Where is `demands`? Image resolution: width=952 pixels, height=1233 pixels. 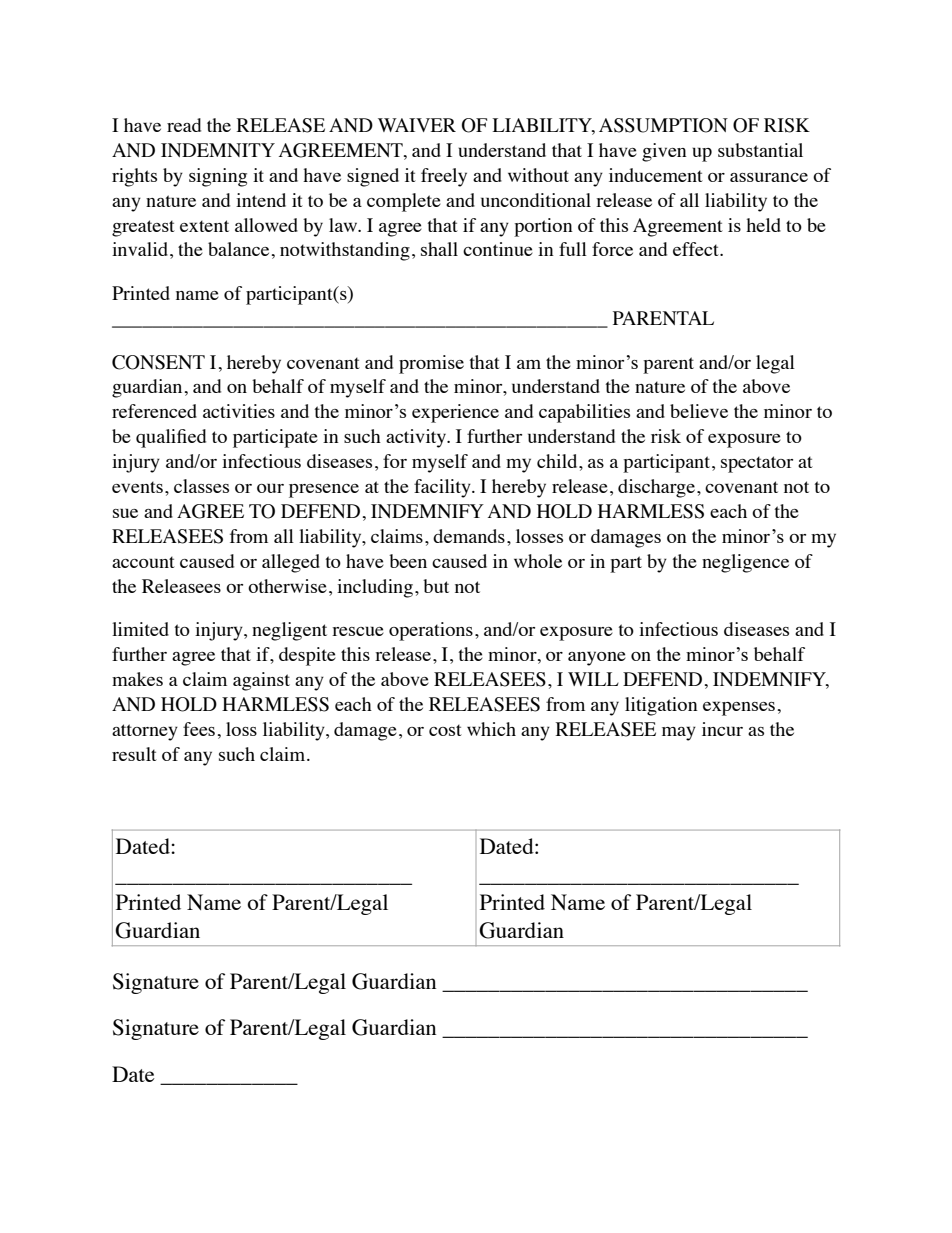
demands is located at coordinates (469, 536).
